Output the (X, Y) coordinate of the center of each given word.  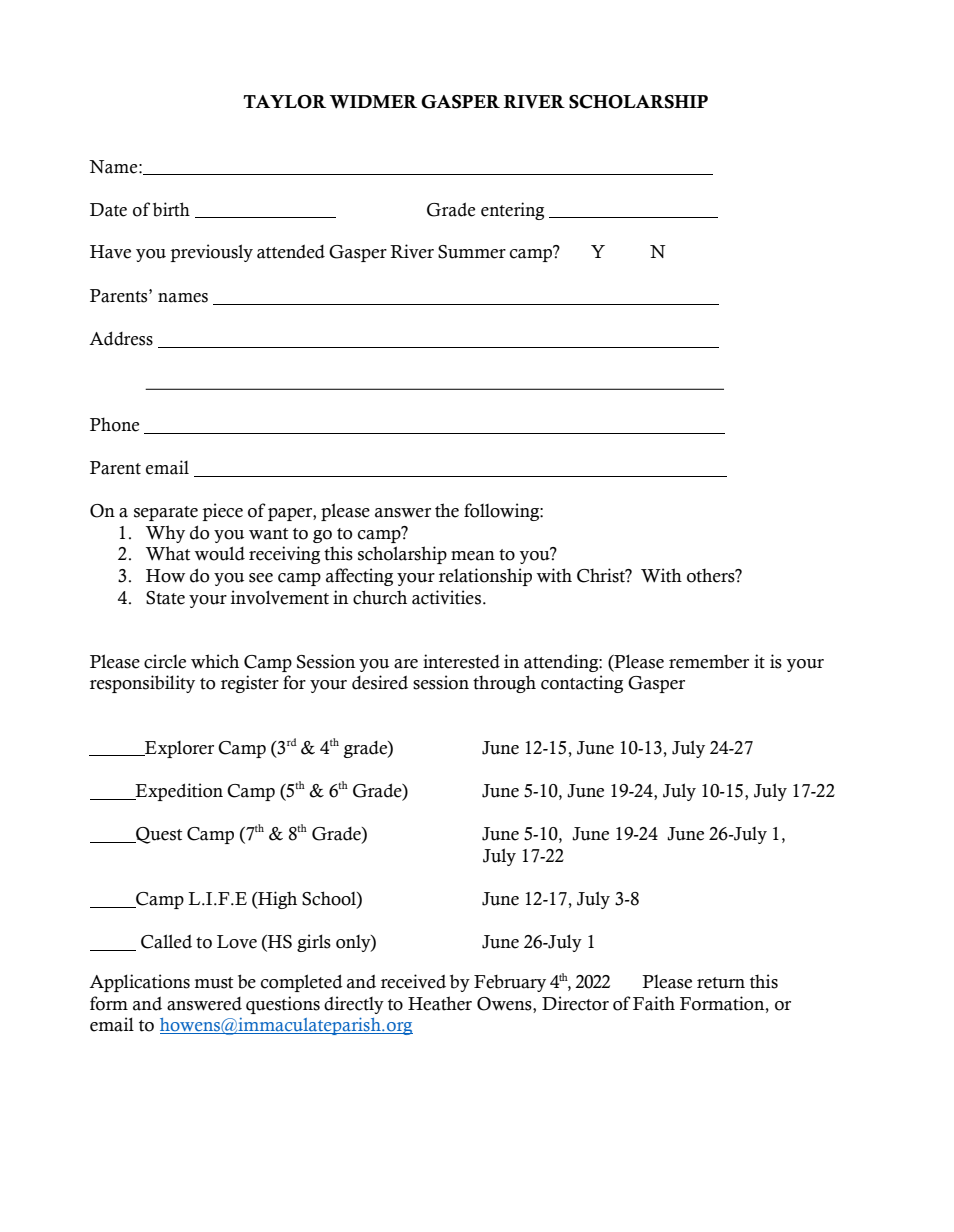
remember (709, 662)
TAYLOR (284, 102)
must (214, 983)
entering (512, 211)
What (168, 553)
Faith (654, 1003)
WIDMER (373, 102)
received (413, 981)
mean (473, 556)
